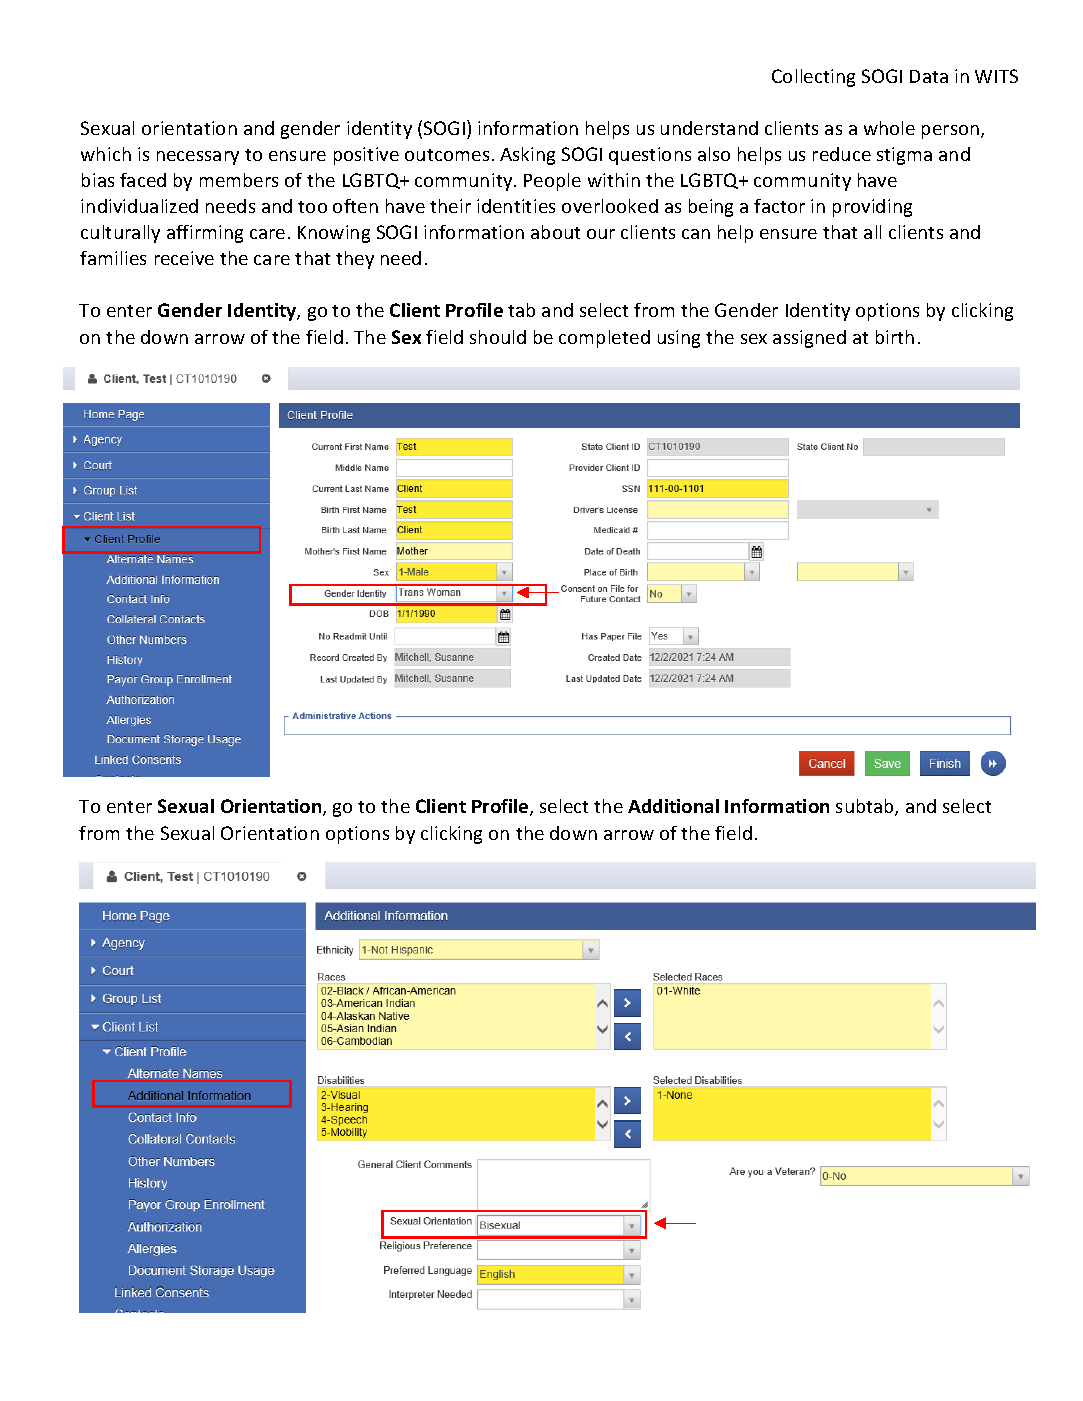  Describe the element at coordinates (895, 337) in the document. I see `birth` at that location.
